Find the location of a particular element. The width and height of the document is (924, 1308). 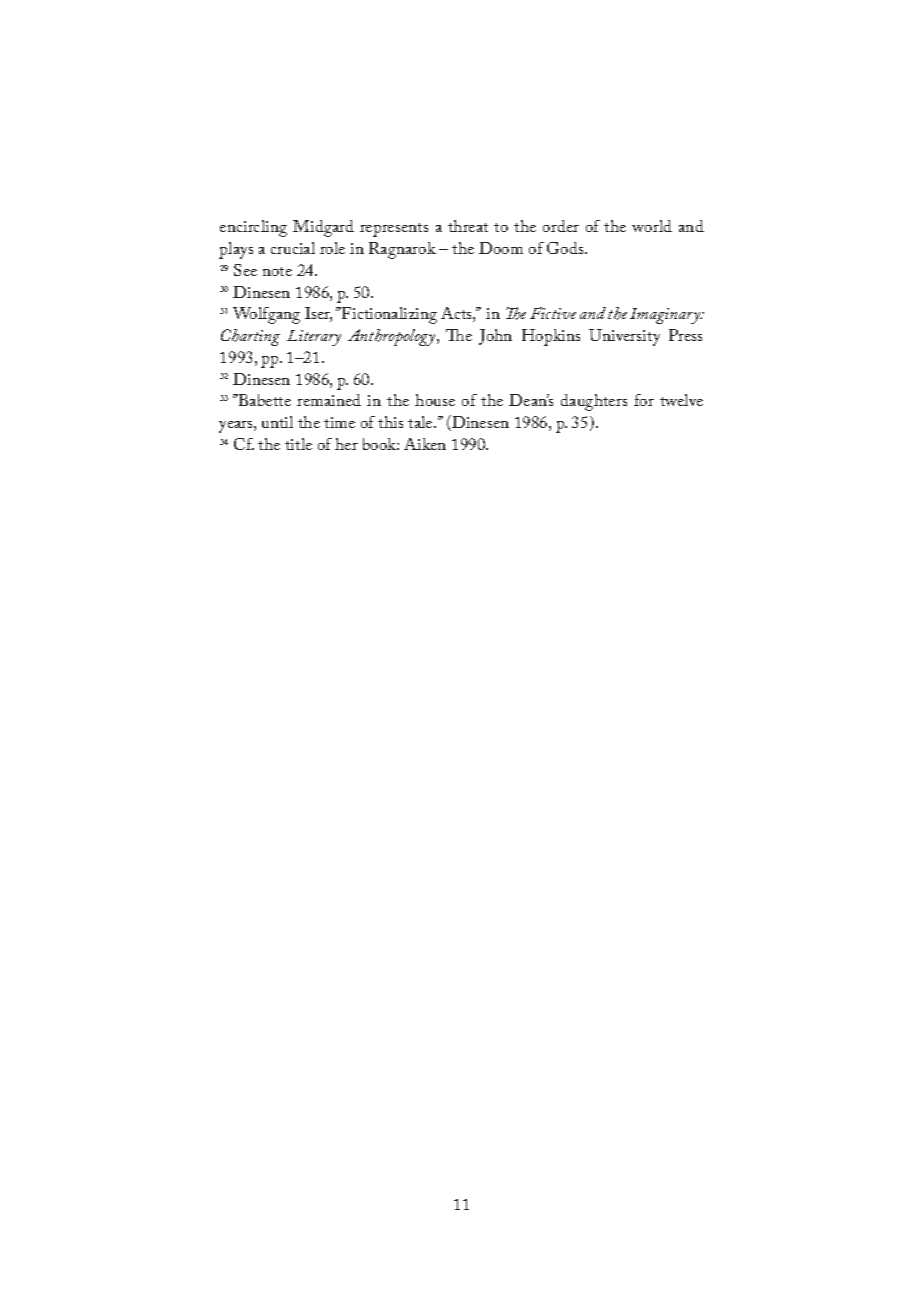

Wolfgang is located at coordinates (266, 315).
